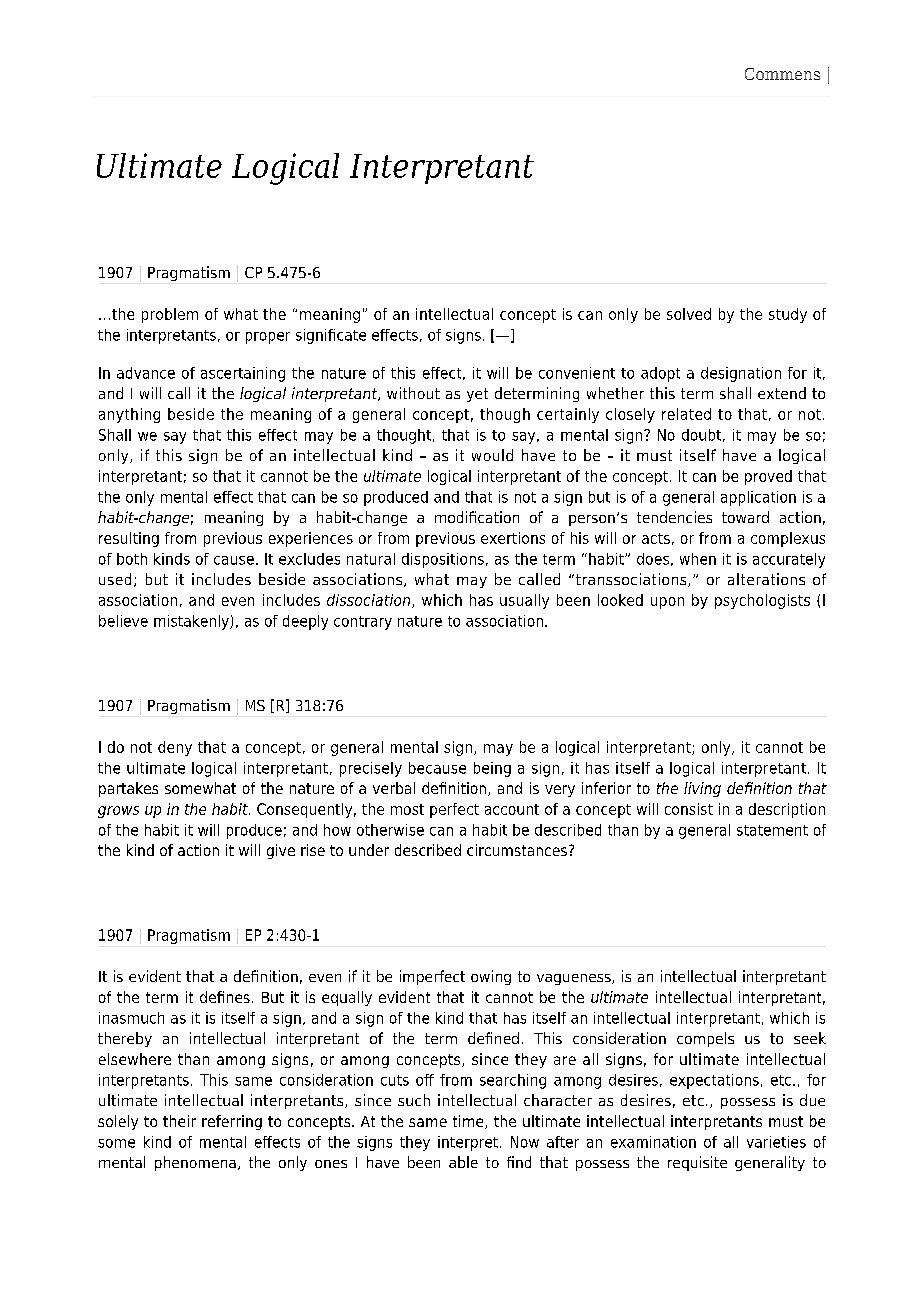 The image size is (924, 1308). What do you see at coordinates (702, 789) in the screenshot?
I see `living` at bounding box center [702, 789].
